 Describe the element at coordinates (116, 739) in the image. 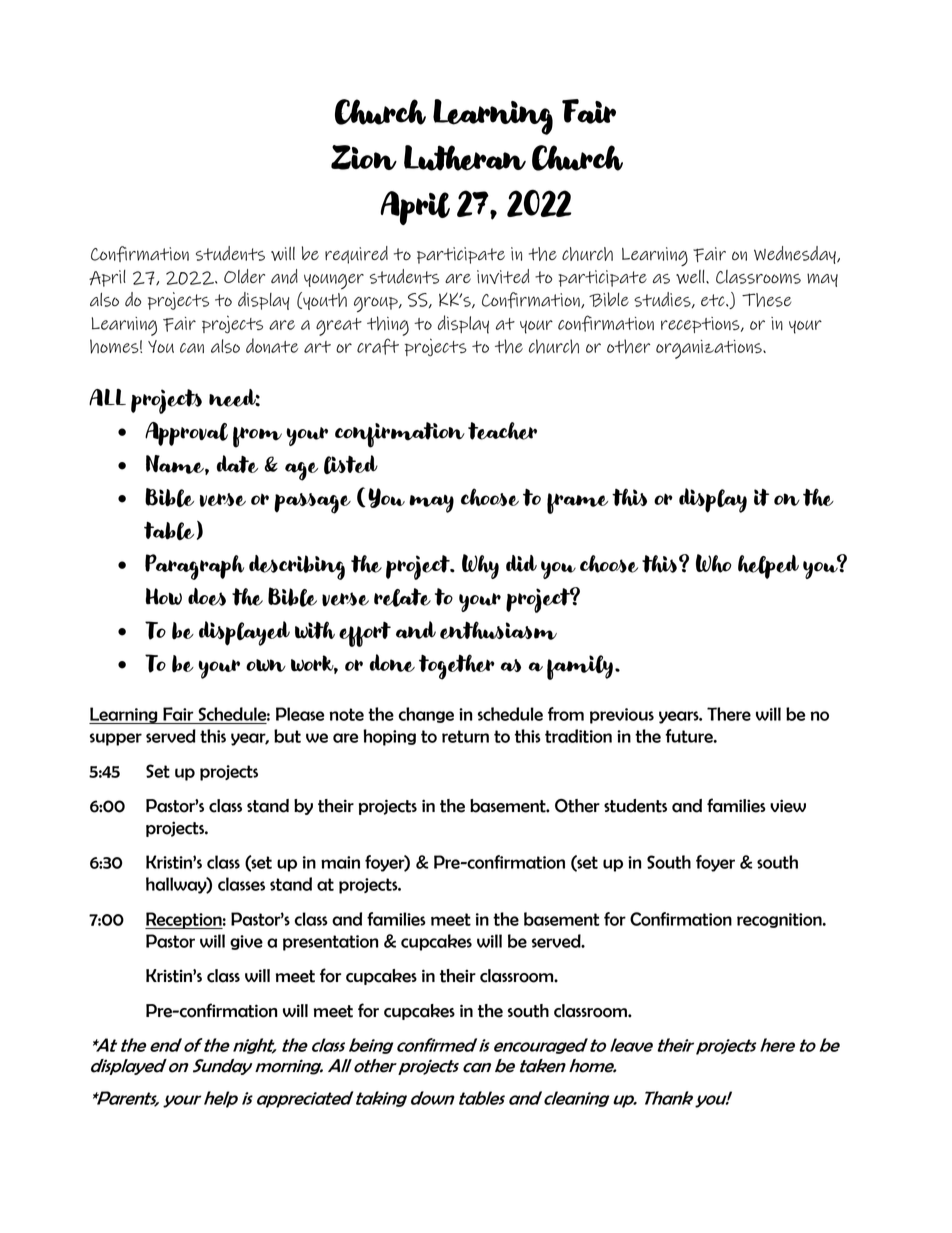

I see `supper` at that location.
